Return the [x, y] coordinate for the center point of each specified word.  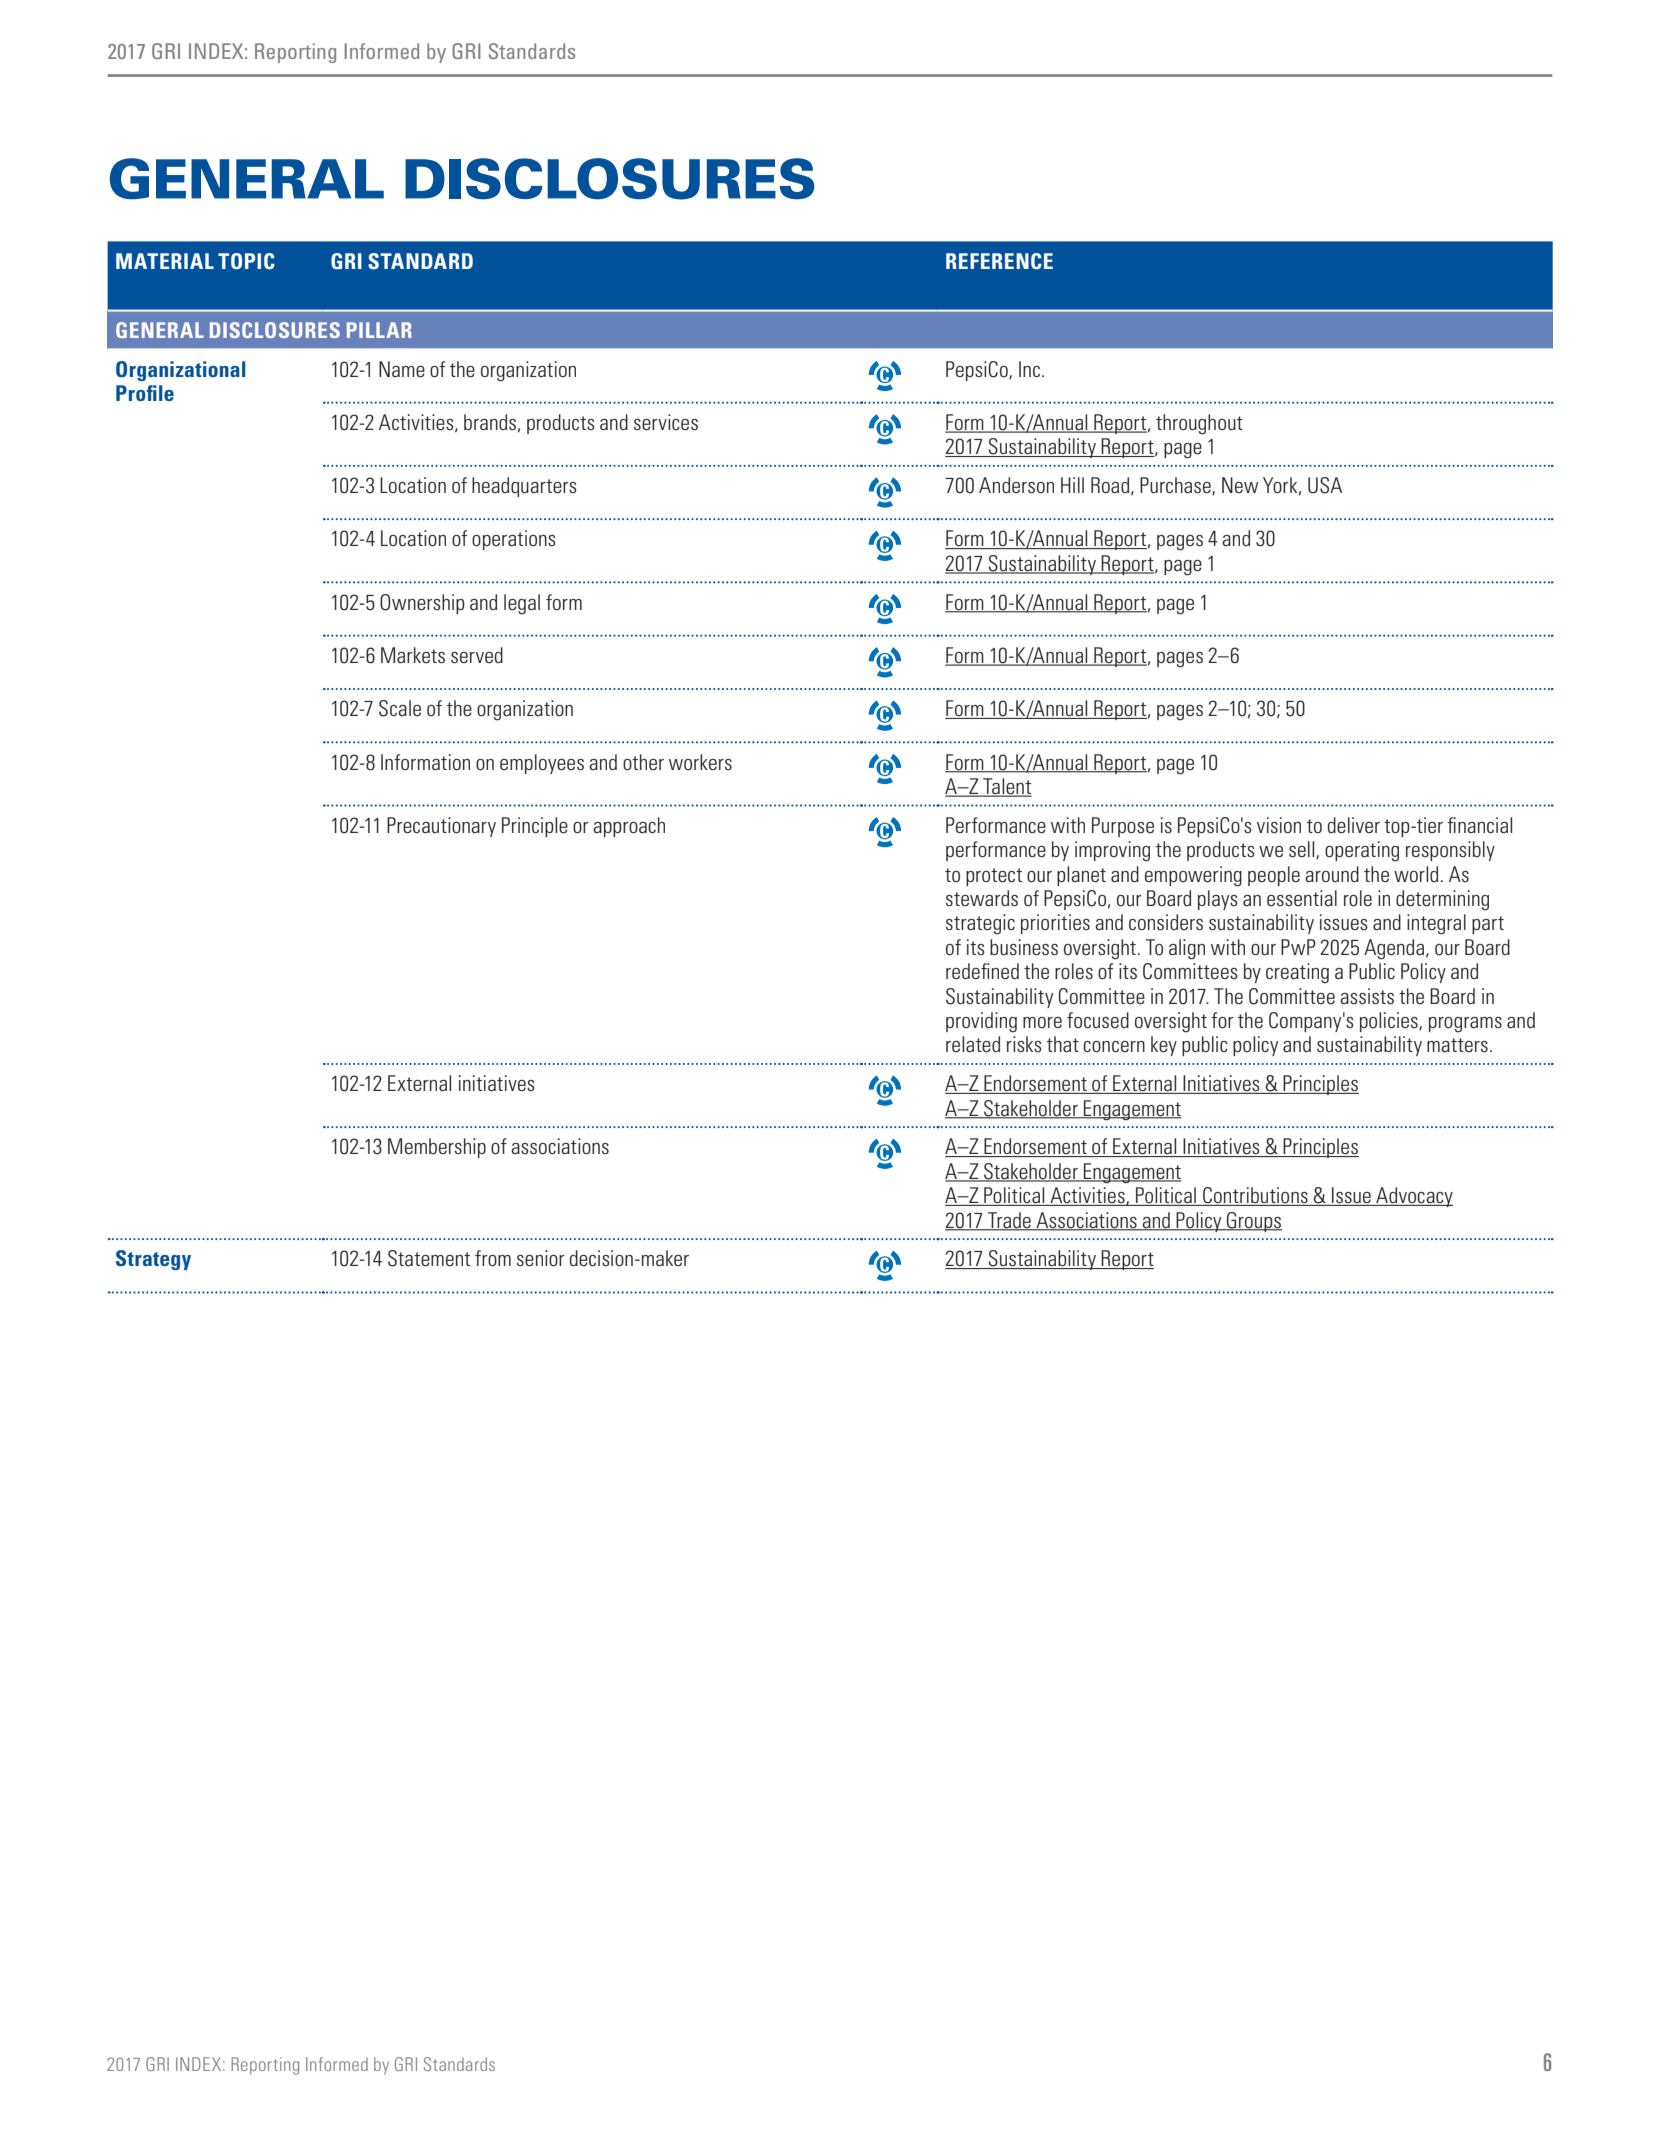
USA [1325, 485]
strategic [980, 924]
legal [522, 604]
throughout [1199, 424]
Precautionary [441, 827]
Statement [429, 1258]
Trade [1009, 1221]
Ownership [422, 604]
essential [1302, 898]
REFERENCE [999, 261]
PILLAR [379, 330]
